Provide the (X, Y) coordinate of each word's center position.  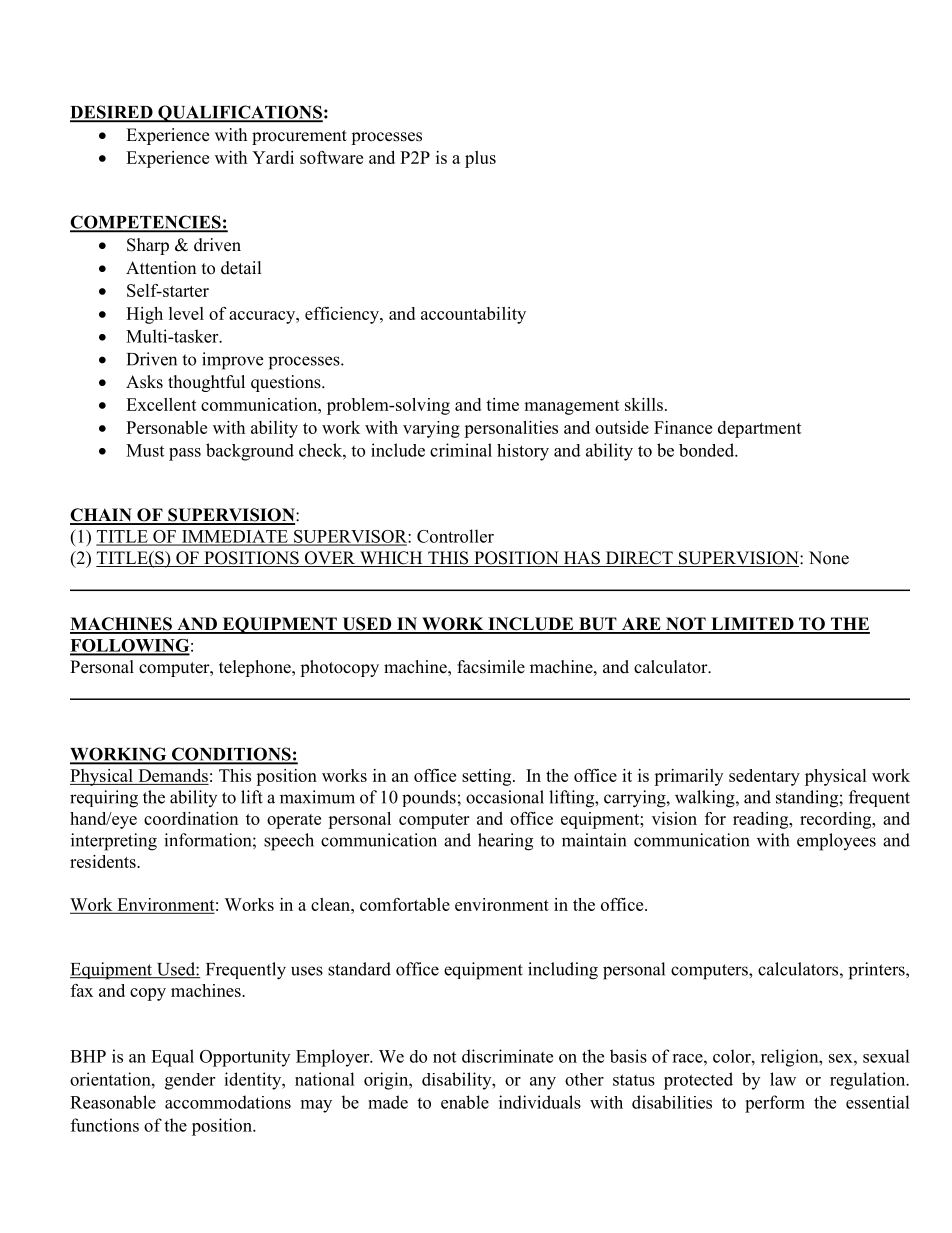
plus (480, 159)
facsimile (491, 667)
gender (190, 1081)
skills (644, 404)
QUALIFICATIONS (239, 113)
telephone (256, 668)
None (829, 558)
